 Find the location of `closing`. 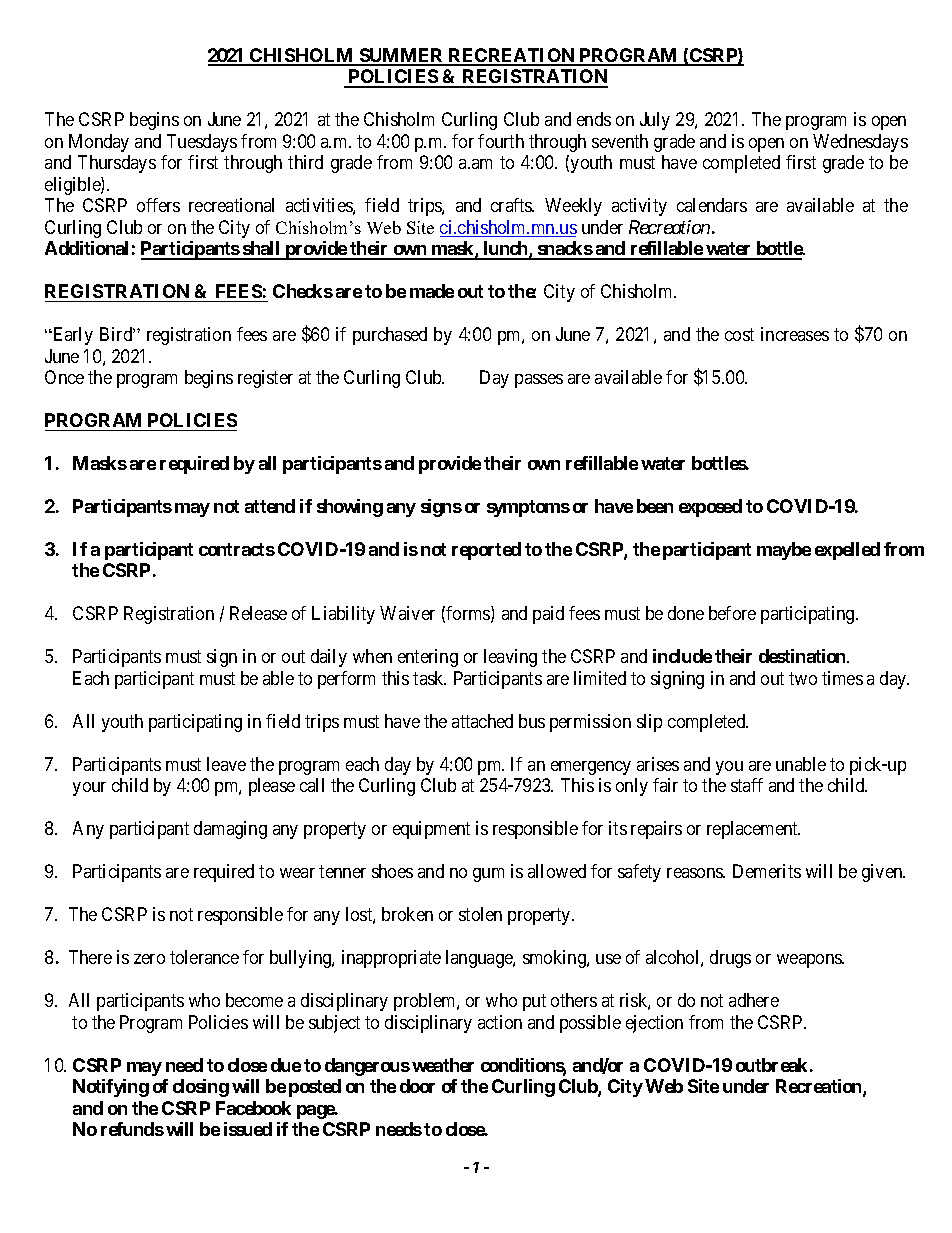

closing is located at coordinates (201, 1088).
